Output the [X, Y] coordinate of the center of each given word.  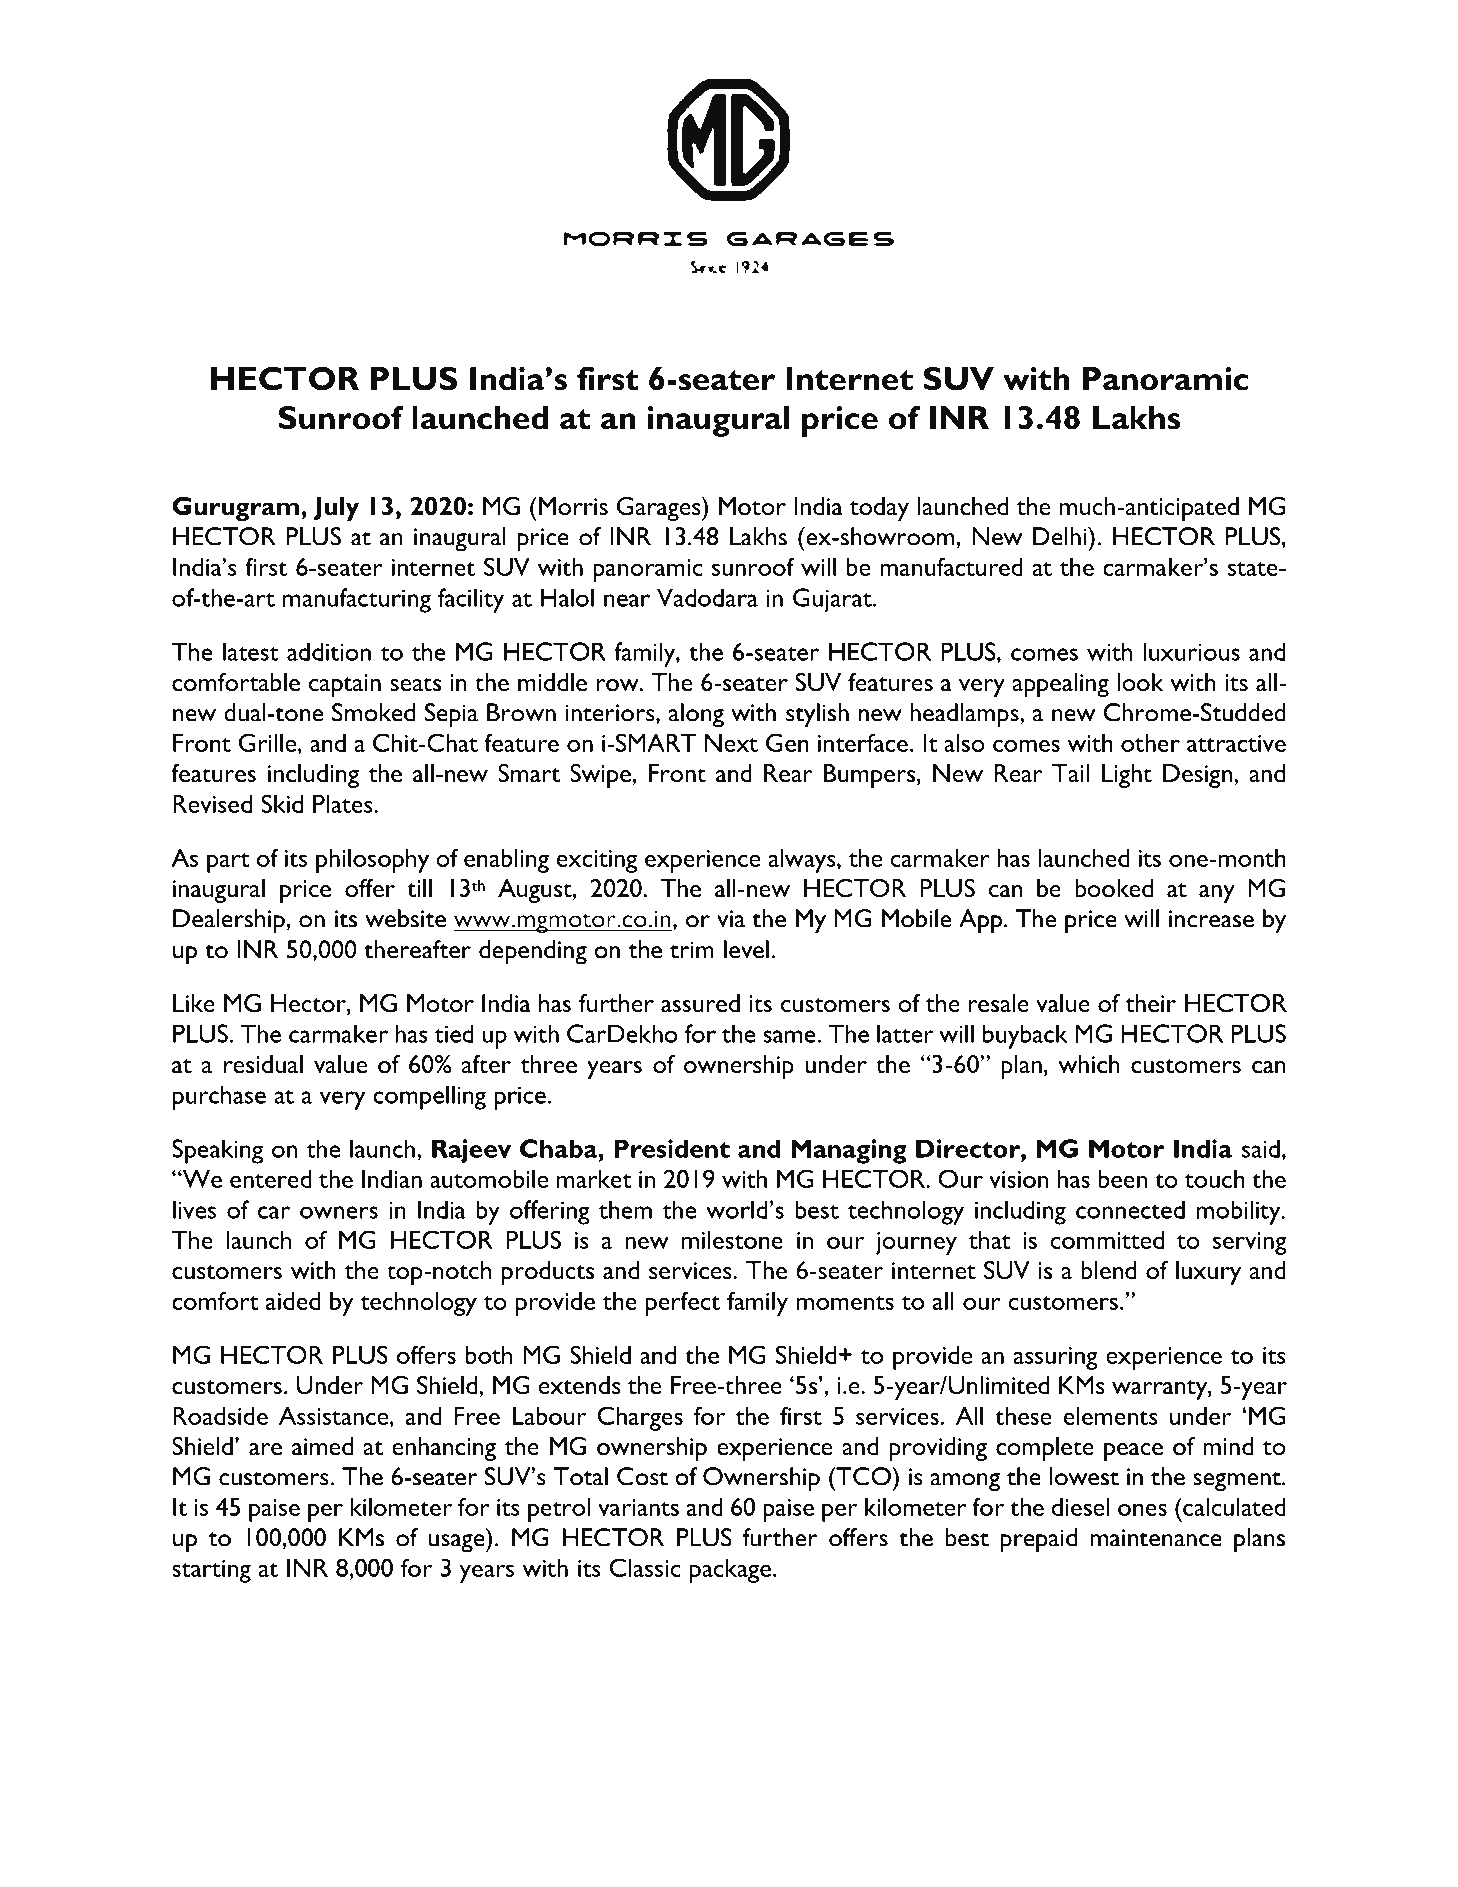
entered [271, 1179]
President [672, 1148]
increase [1211, 919]
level [746, 949]
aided [293, 1301]
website [405, 918]
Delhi [1061, 536]
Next [731, 743]
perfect [683, 1303]
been [1122, 1179]
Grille [269, 742]
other [1150, 743]
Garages [660, 509]
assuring [1055, 1358]
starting [211, 1571]
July [336, 509]
